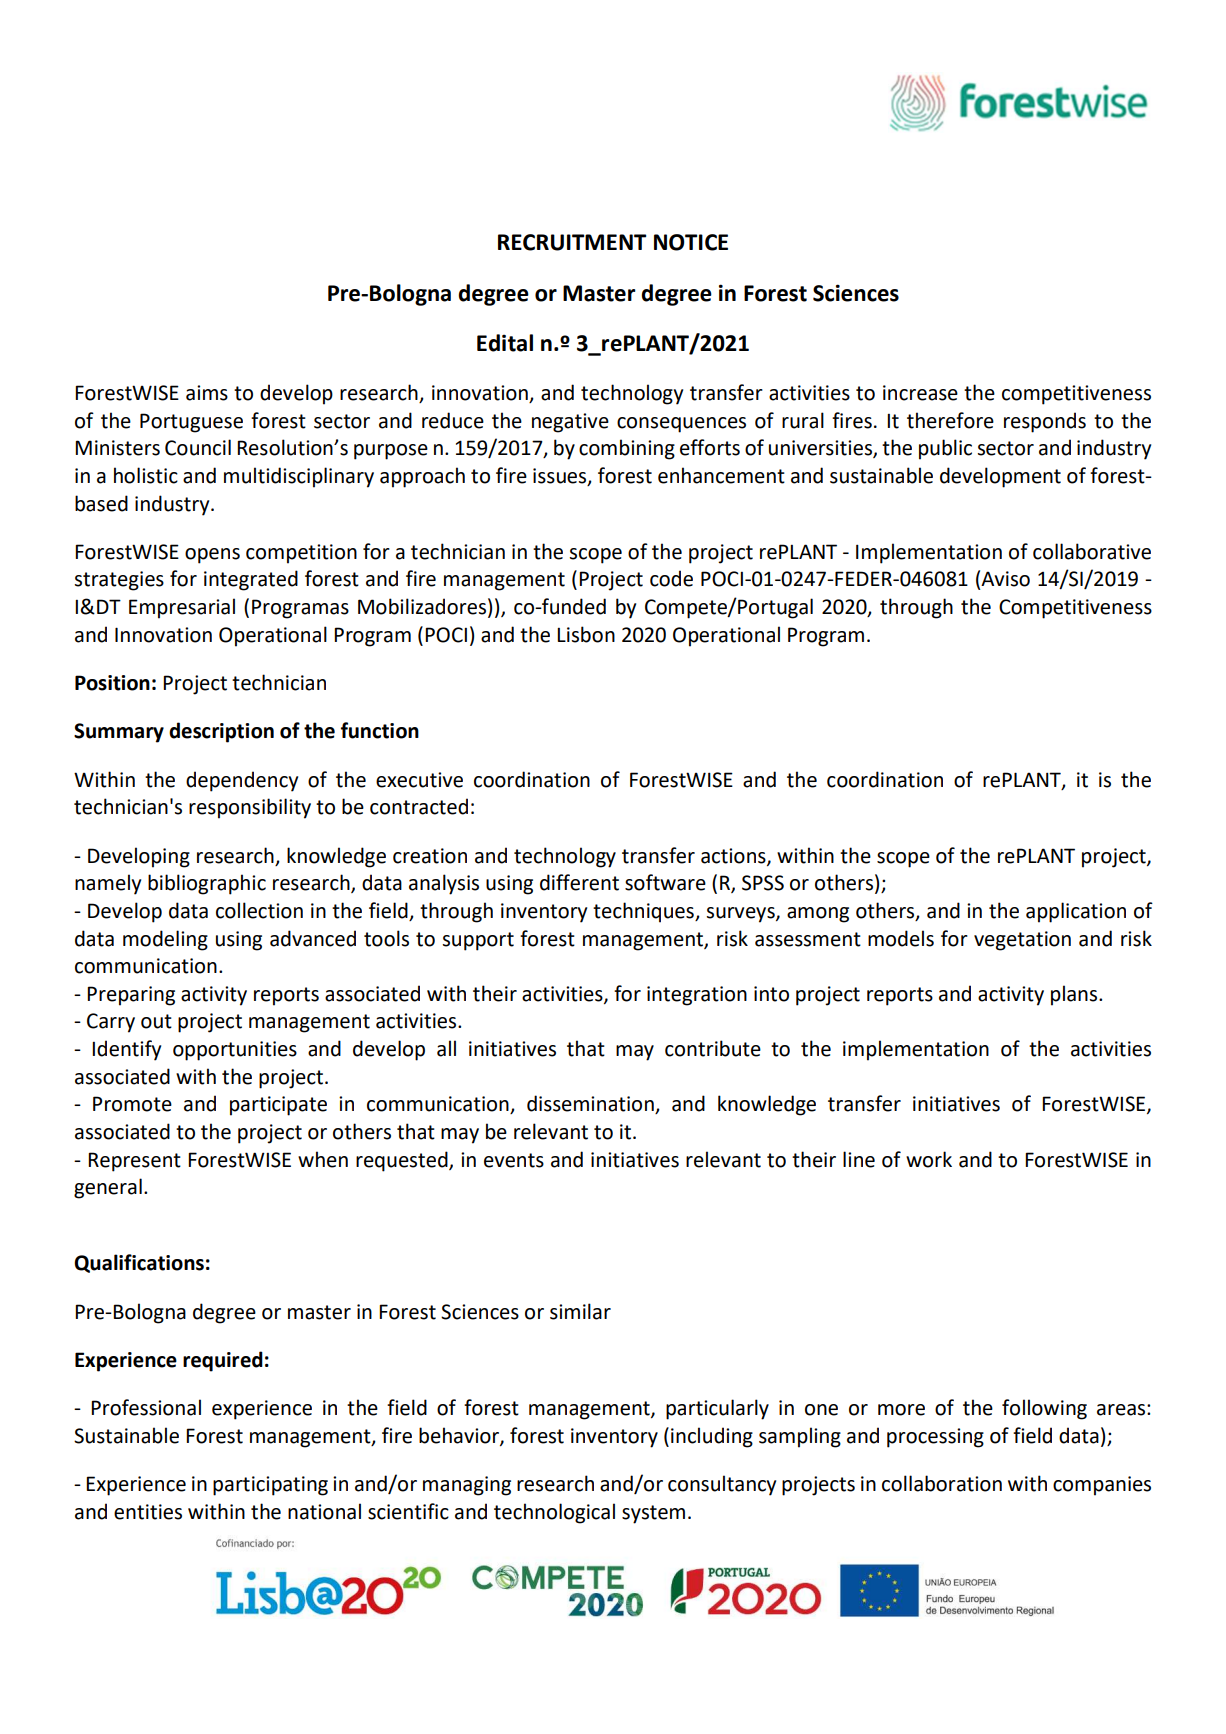  I want to click on collaboration, so click(942, 1483).
